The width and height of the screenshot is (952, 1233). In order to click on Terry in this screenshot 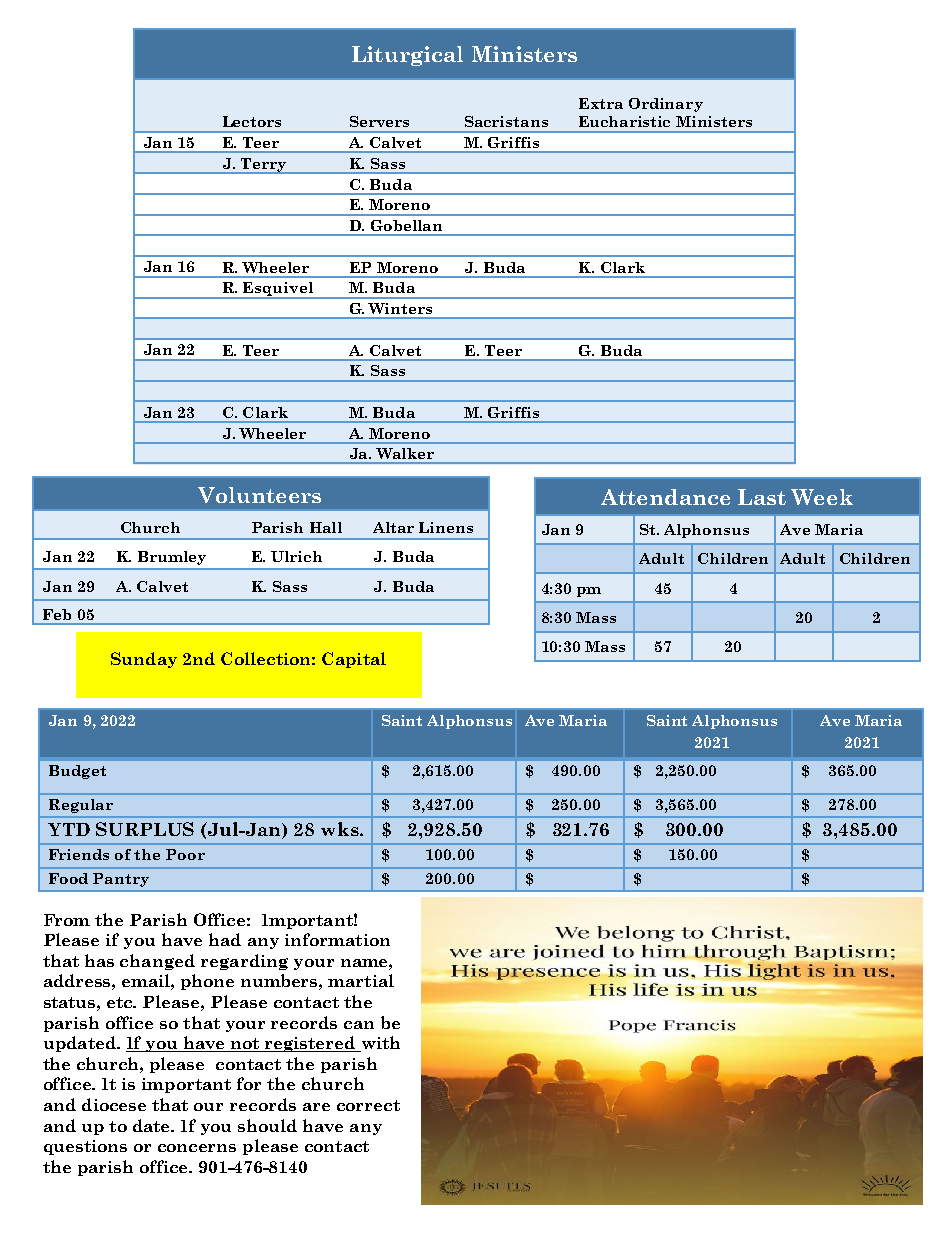, I will do `click(263, 166)`.
